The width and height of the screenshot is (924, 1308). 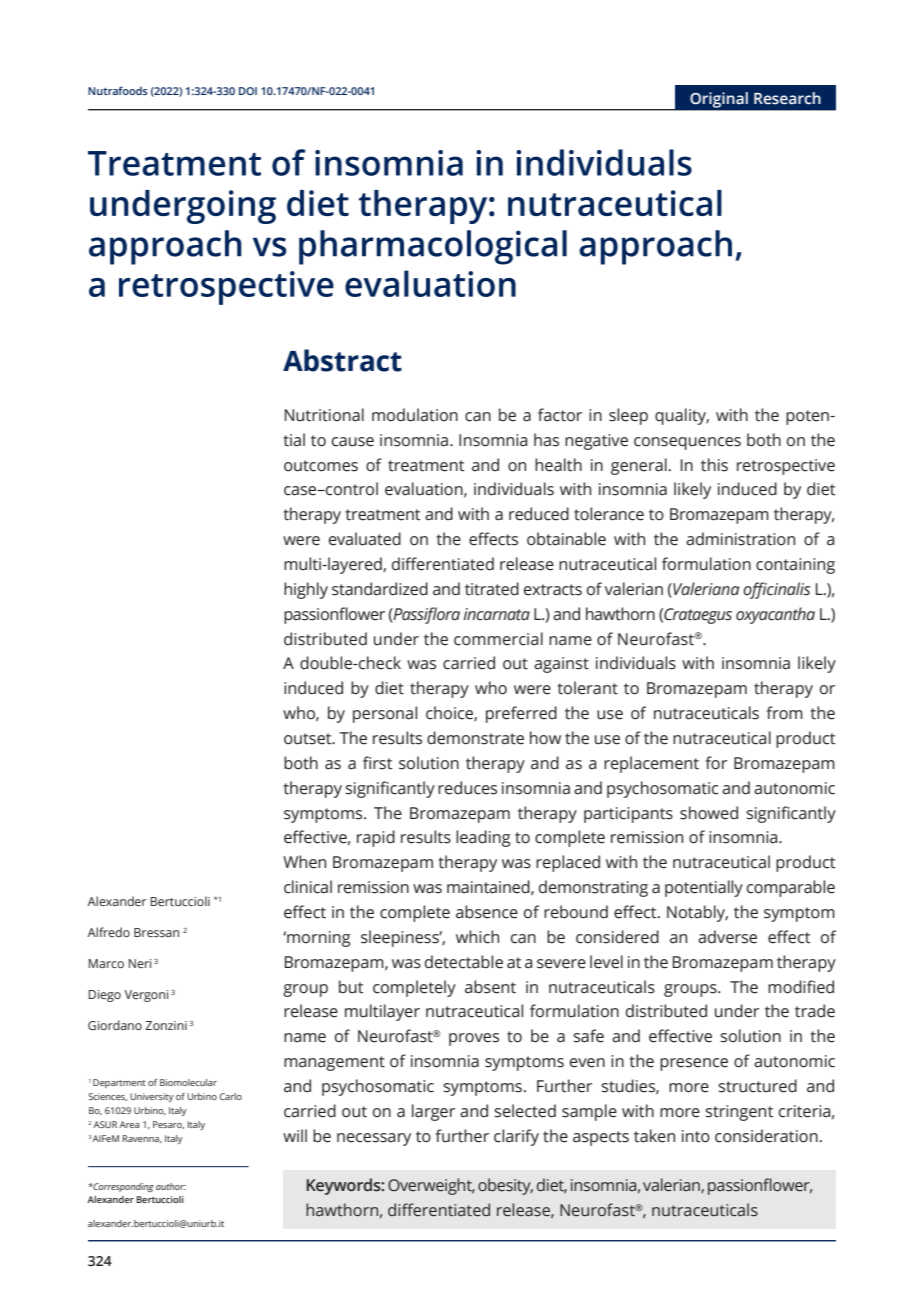 I want to click on Research, so click(x=787, y=98).
